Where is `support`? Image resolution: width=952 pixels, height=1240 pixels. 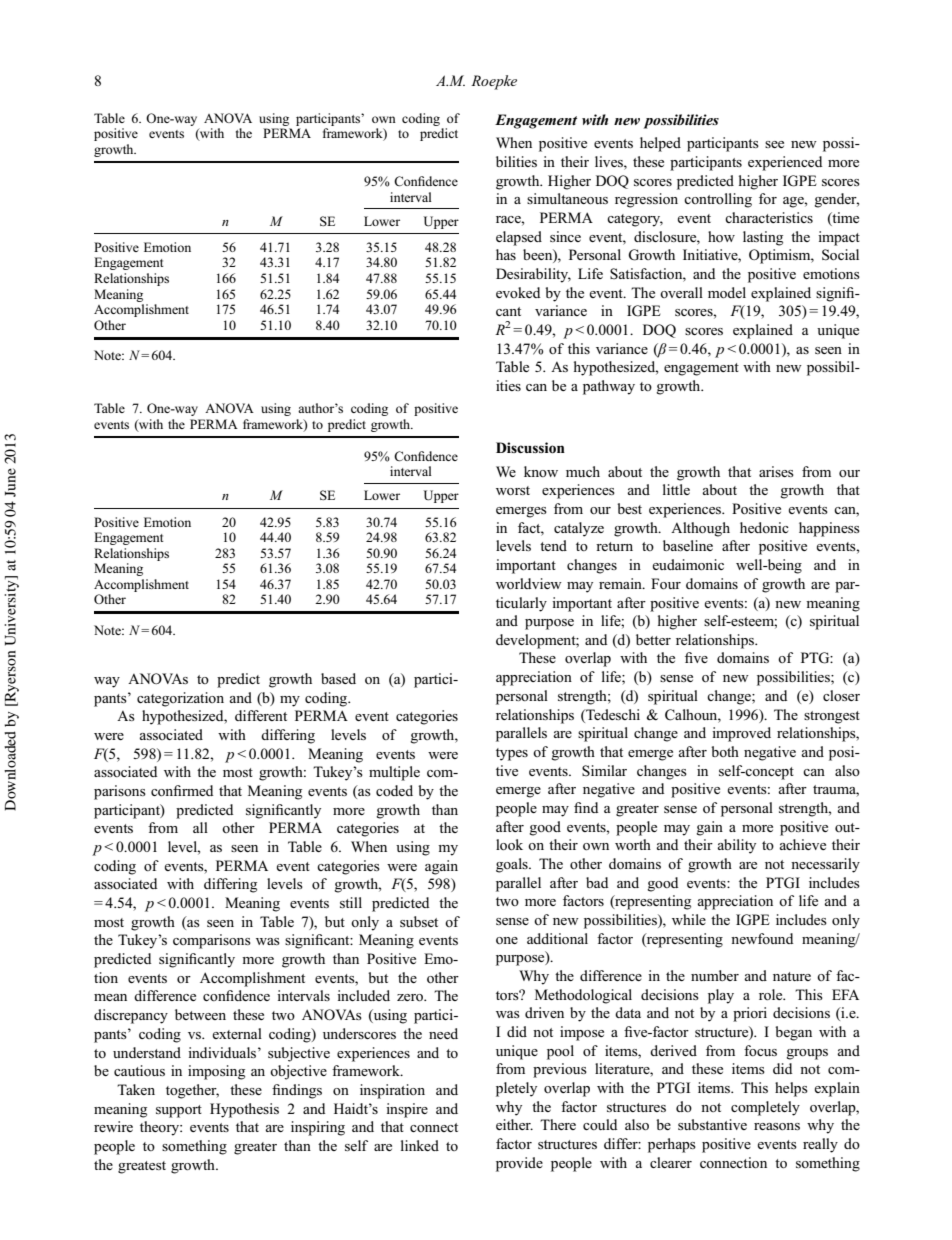 support is located at coordinates (179, 1111).
